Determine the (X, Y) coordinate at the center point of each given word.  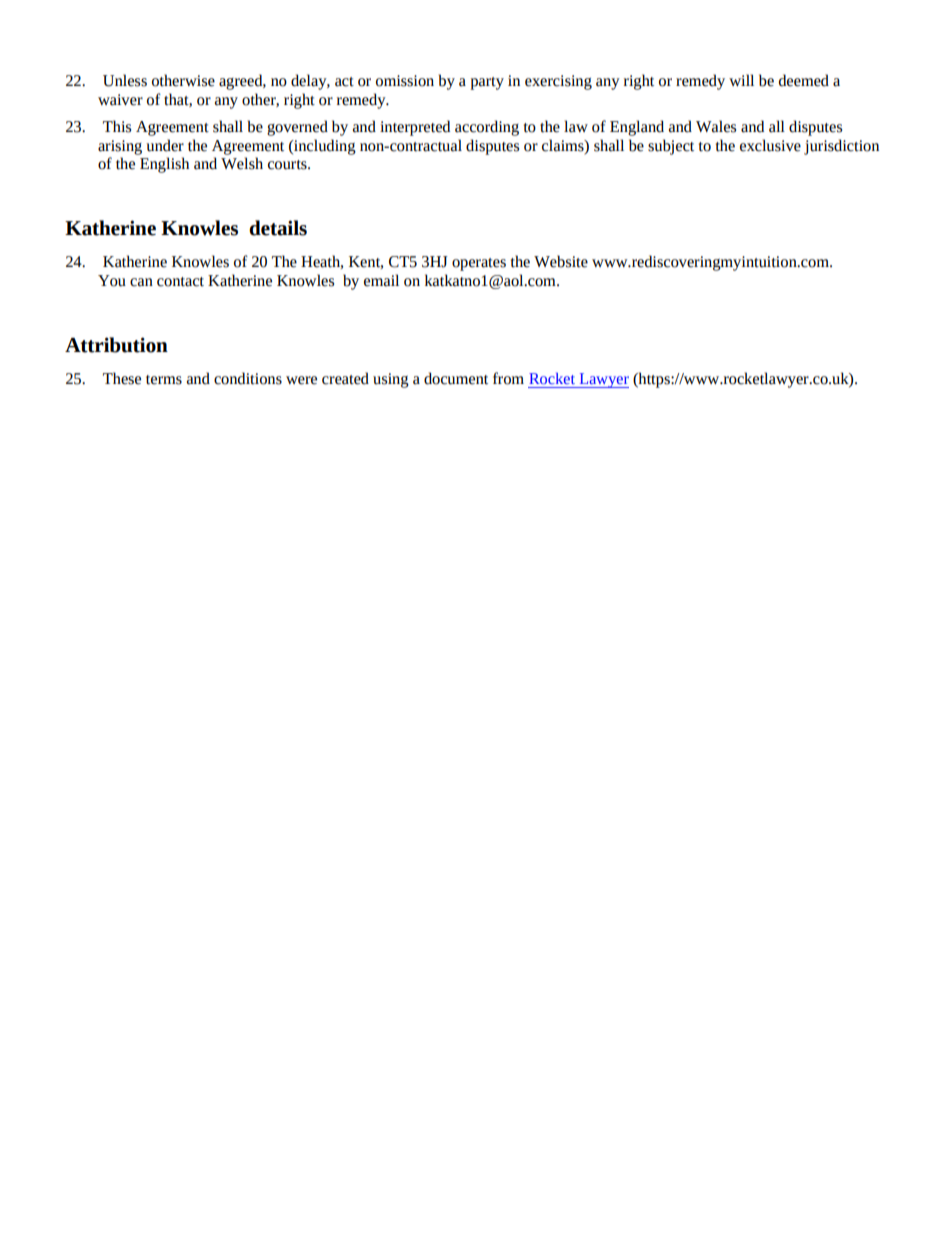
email (381, 280)
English (164, 165)
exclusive (770, 145)
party (487, 83)
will (741, 80)
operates (479, 264)
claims (564, 145)
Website (561, 261)
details (278, 228)
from (508, 378)
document (456, 378)
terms (164, 380)
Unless (125, 80)
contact (180, 282)
